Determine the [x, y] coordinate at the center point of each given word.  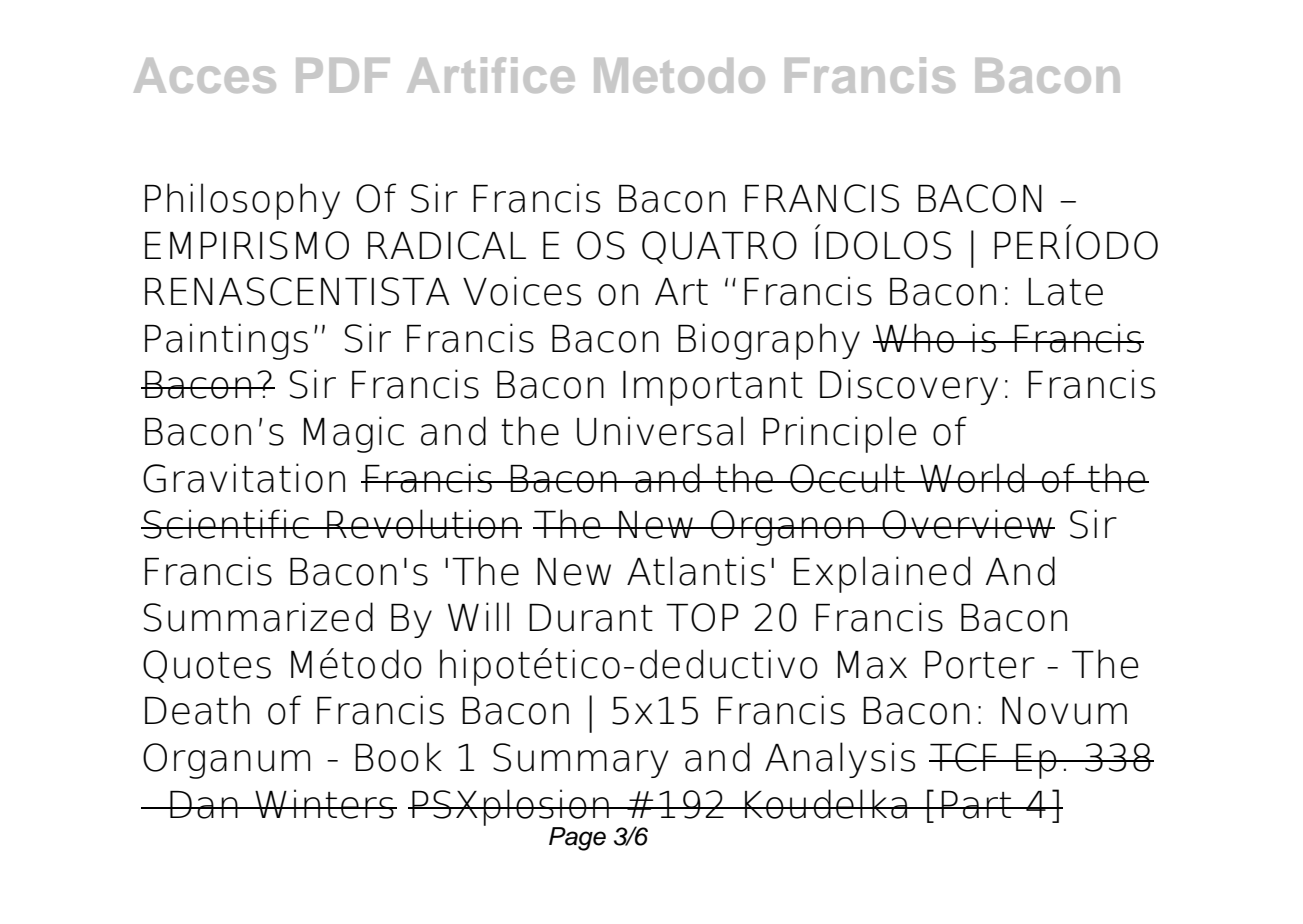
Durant [591, 618]
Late [1065, 292]
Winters [324, 804]
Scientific [226, 524]
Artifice [491, 75]
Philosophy [242, 201]
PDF [343, 75]
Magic [354, 434]
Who [915, 338]
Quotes [207, 666]
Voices [522, 291]
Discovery [909, 387]
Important [713, 388]
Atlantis [696, 571]
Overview [967, 524]
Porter [980, 665]
